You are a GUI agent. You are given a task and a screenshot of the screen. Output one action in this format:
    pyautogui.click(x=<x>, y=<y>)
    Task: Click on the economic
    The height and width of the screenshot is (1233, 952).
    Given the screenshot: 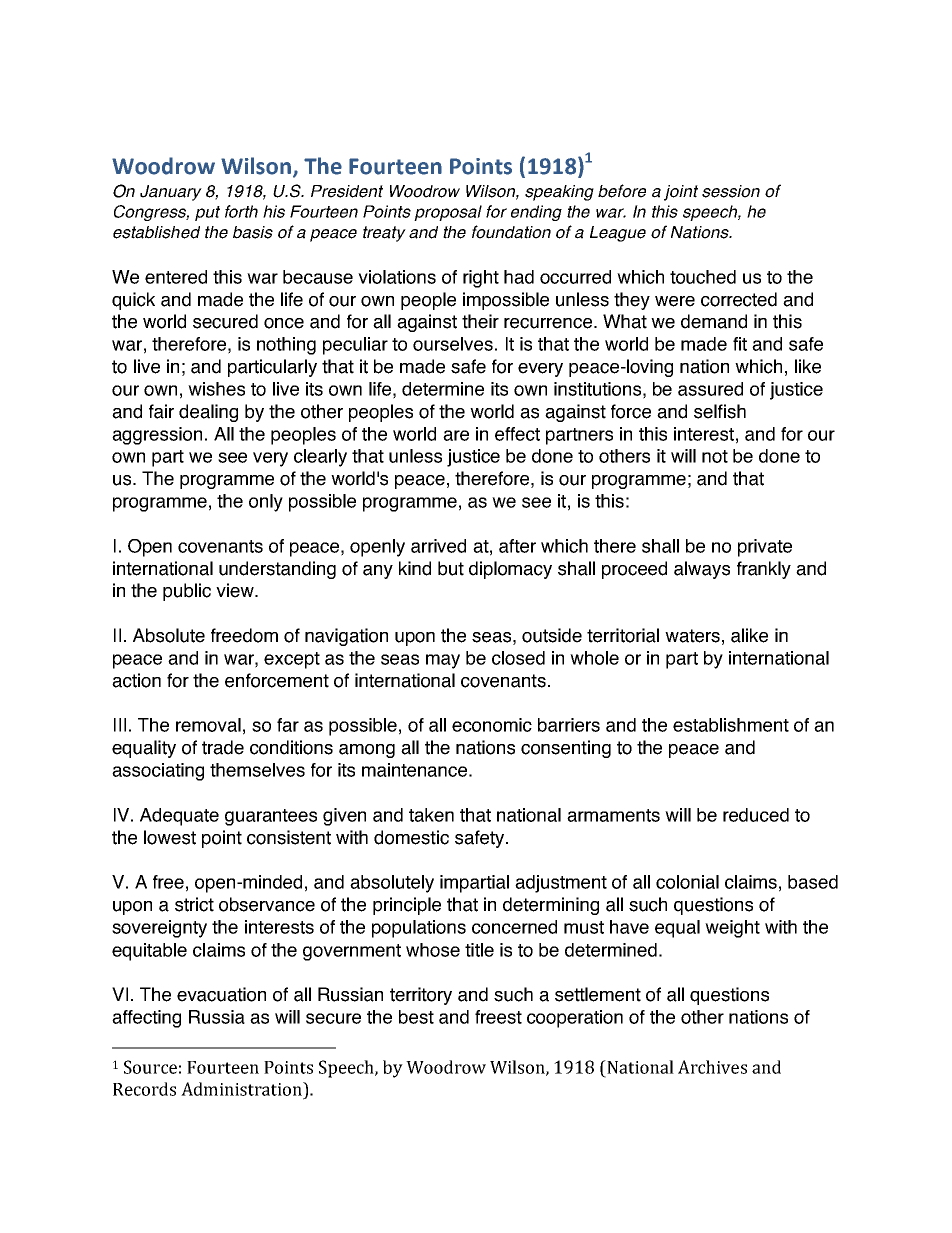 What is the action you would take?
    pyautogui.click(x=492, y=725)
